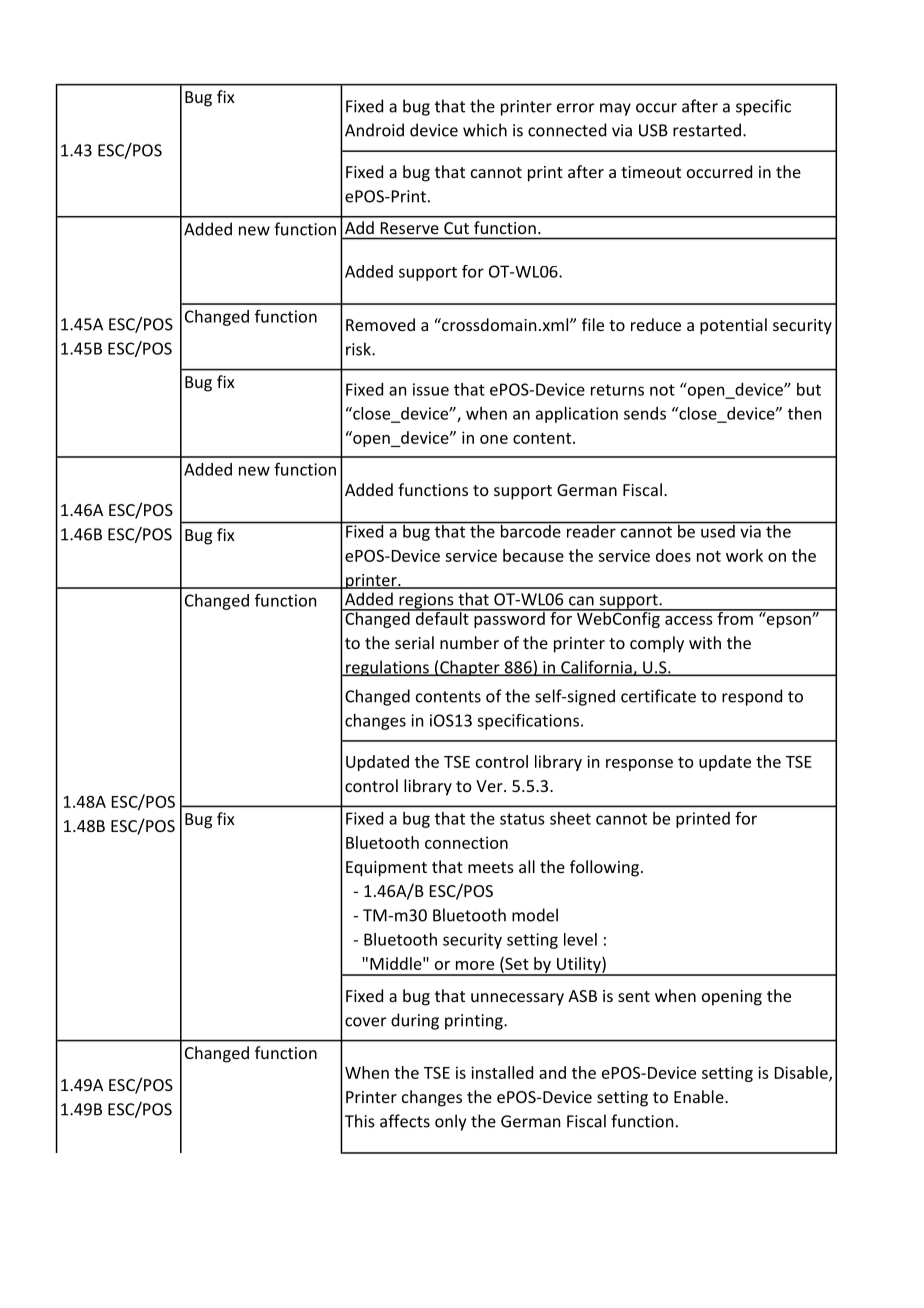 The height and width of the screenshot is (1308, 924). I want to click on connected, so click(567, 130).
